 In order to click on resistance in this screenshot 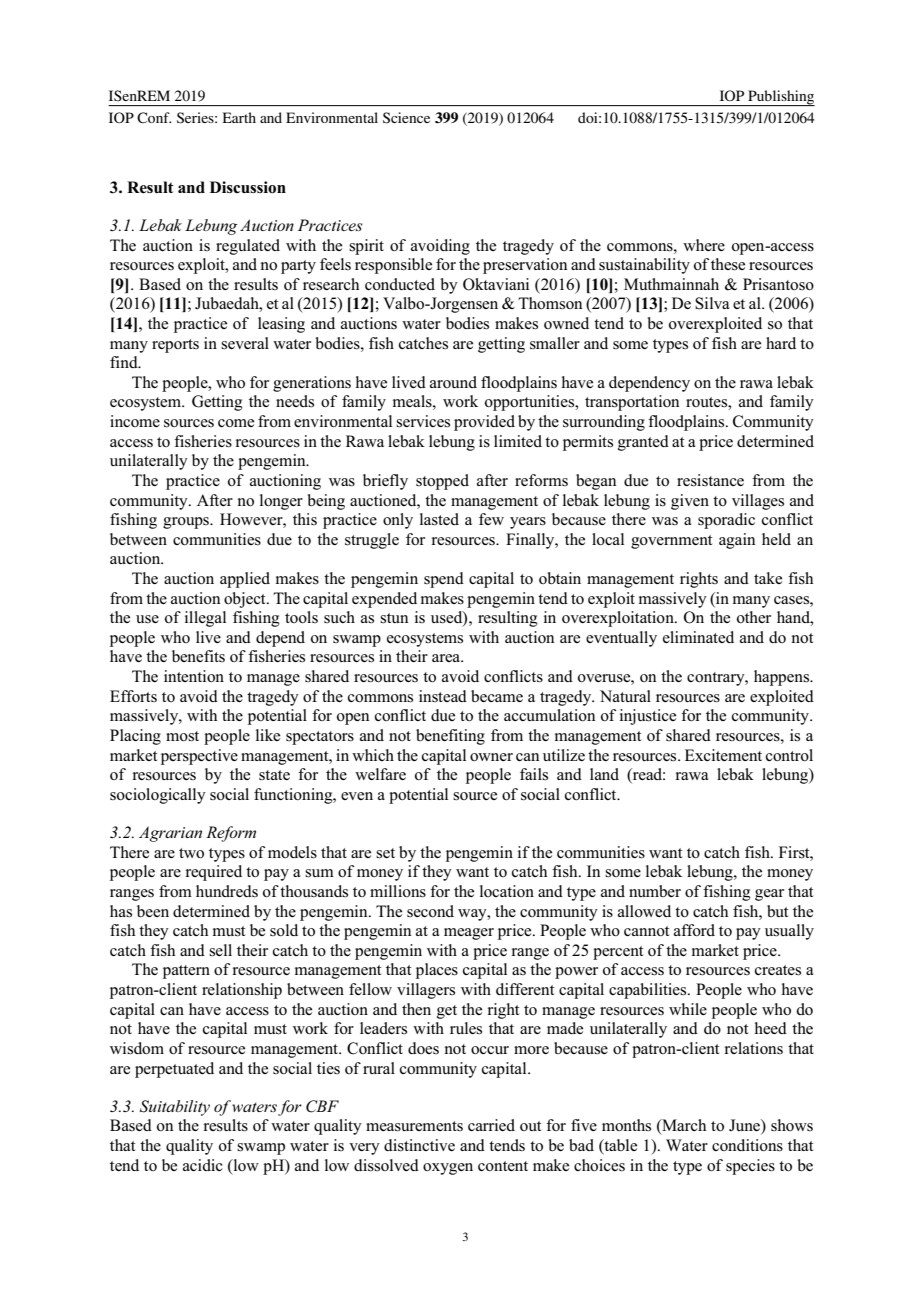, I will do `click(710, 480)`.
